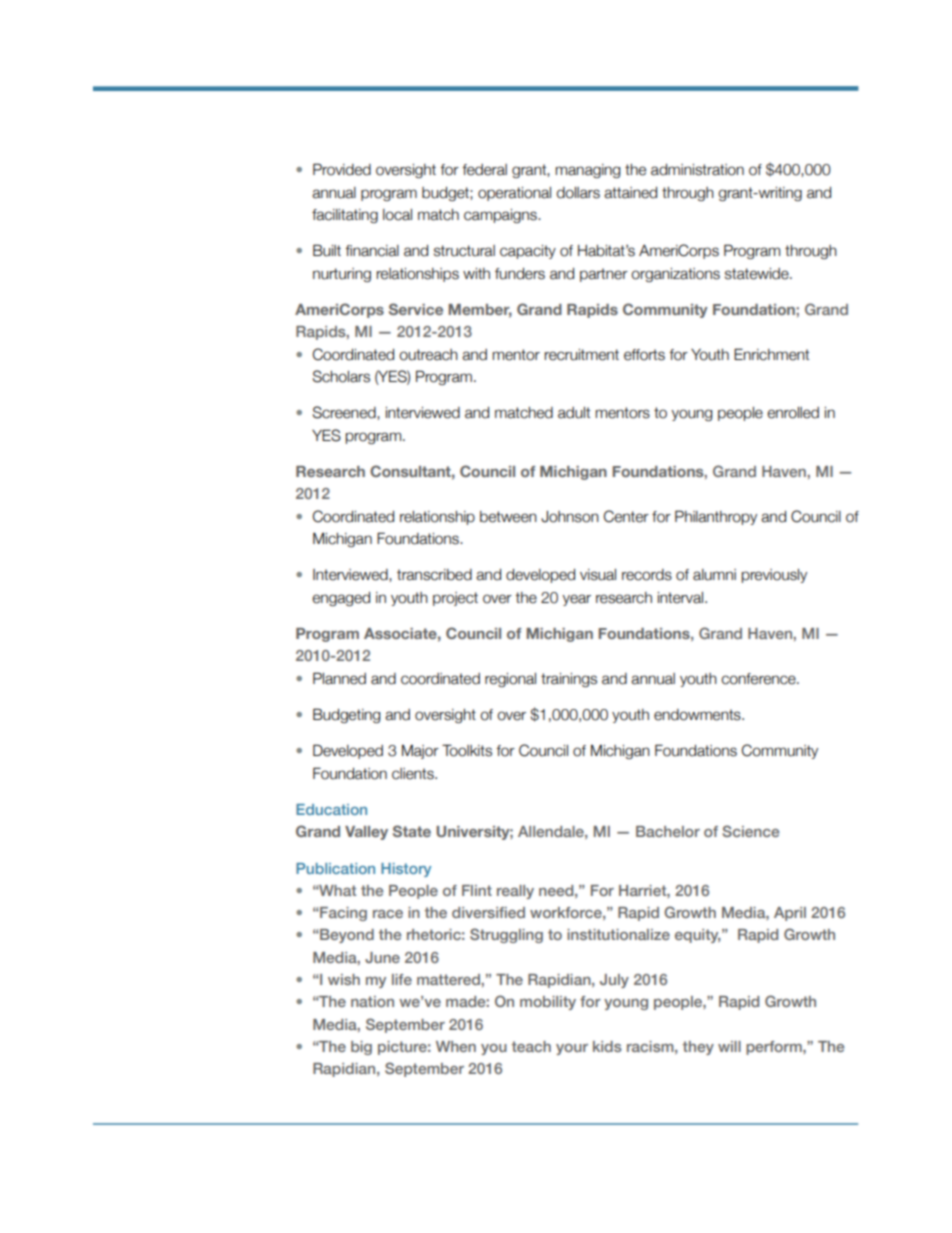  I want to click on Major, so click(420, 752).
